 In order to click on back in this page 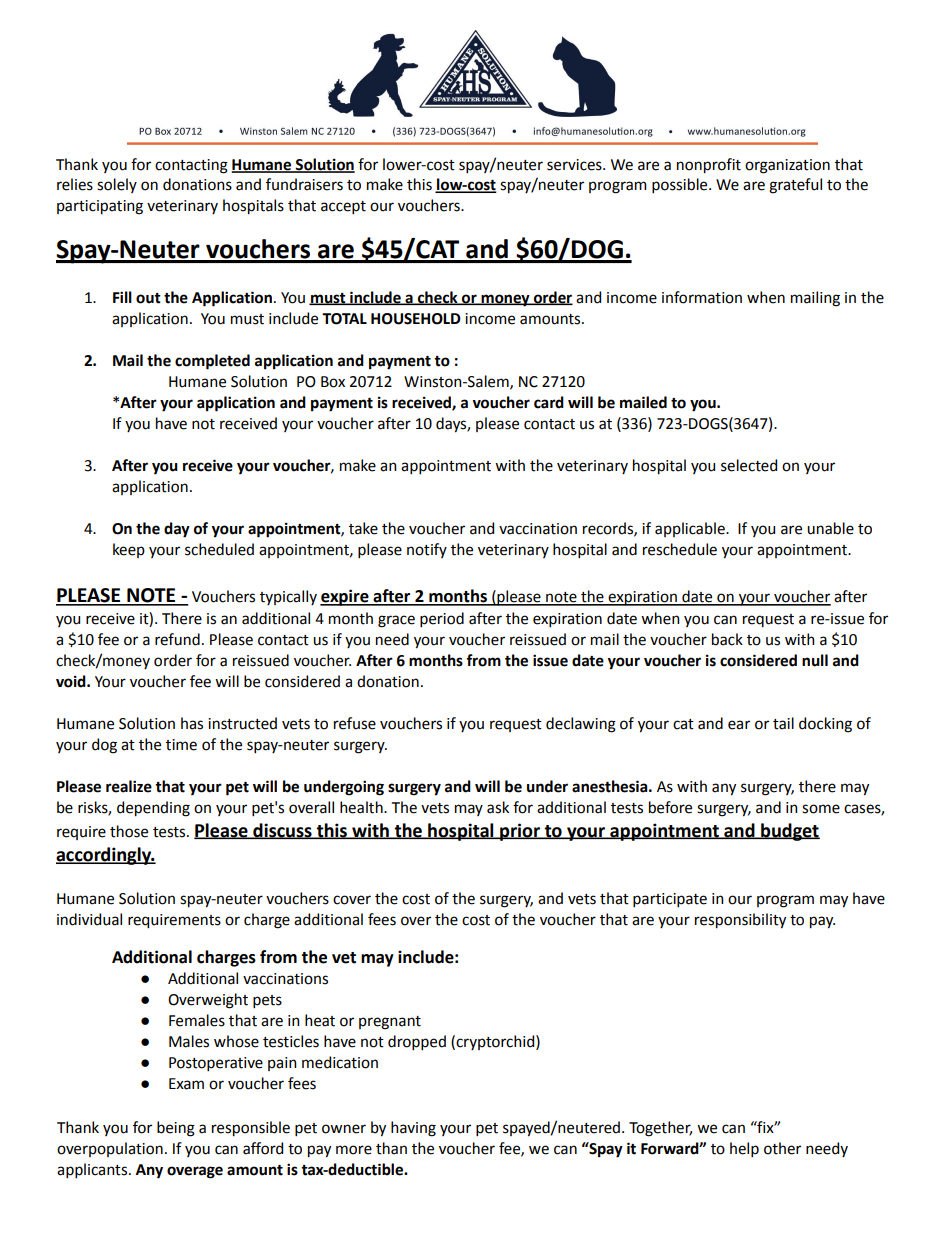, I will do `click(727, 639)`.
